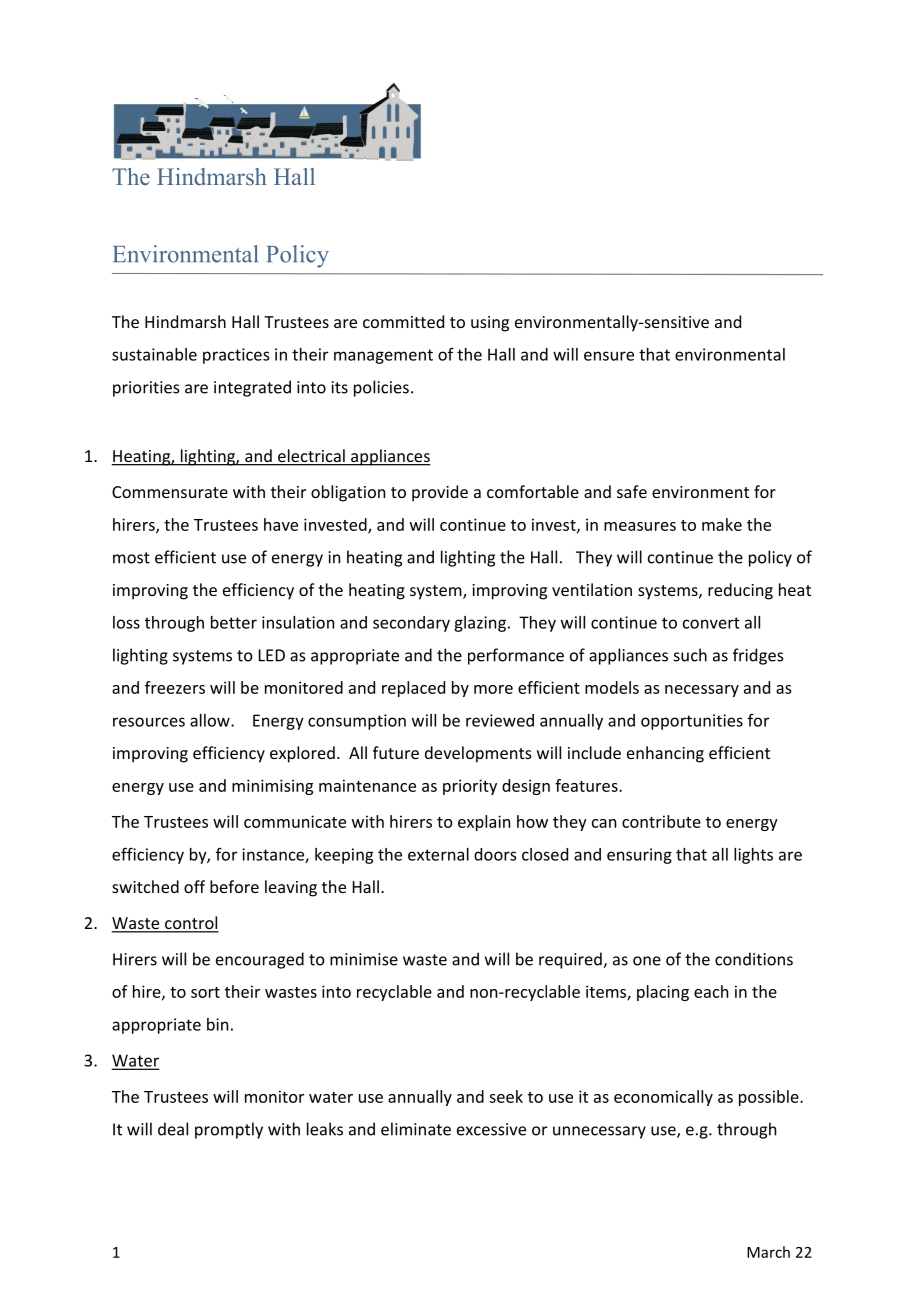 The height and width of the page is (1308, 924). What do you see at coordinates (272, 787) in the page?
I see `minimising` at bounding box center [272, 787].
